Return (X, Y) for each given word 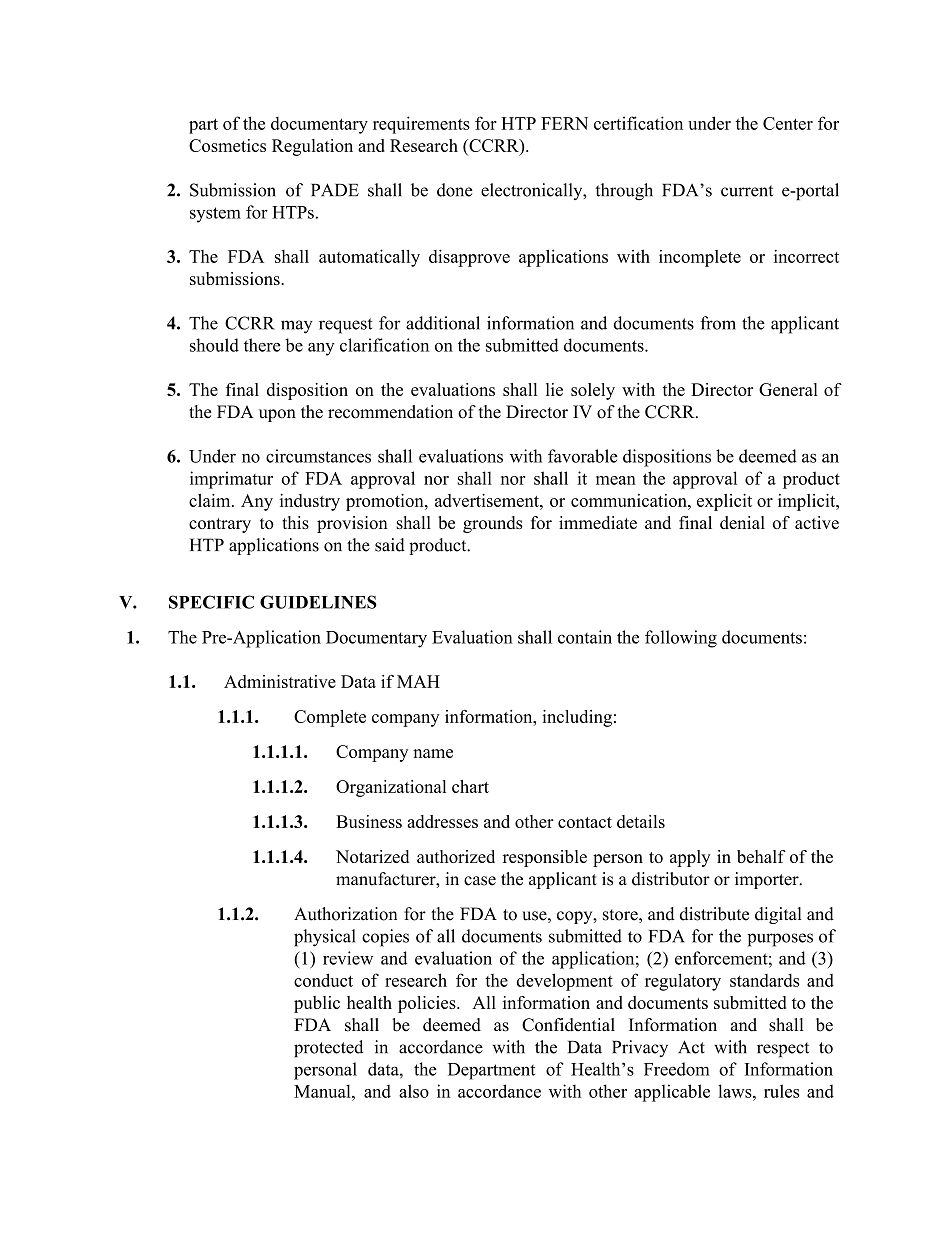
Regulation (312, 147)
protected (328, 1048)
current (747, 191)
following (681, 639)
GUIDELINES (318, 602)
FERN (564, 123)
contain (585, 637)
